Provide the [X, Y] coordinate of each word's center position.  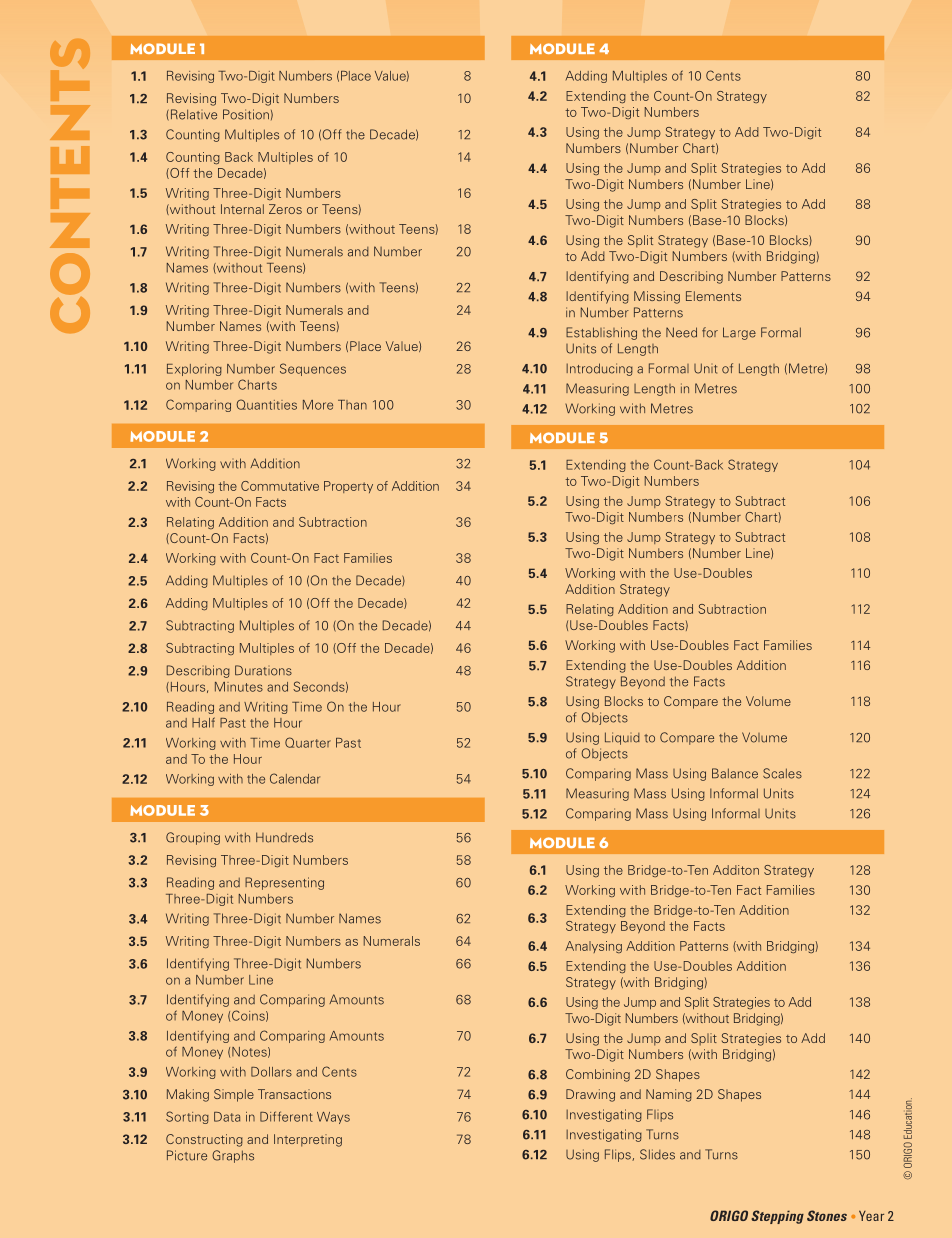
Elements [713, 296]
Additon [736, 870]
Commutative [280, 486]
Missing [657, 297]
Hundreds [284, 837]
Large [739, 333]
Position [246, 114]
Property [348, 487]
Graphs [233, 1156]
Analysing [593, 947]
